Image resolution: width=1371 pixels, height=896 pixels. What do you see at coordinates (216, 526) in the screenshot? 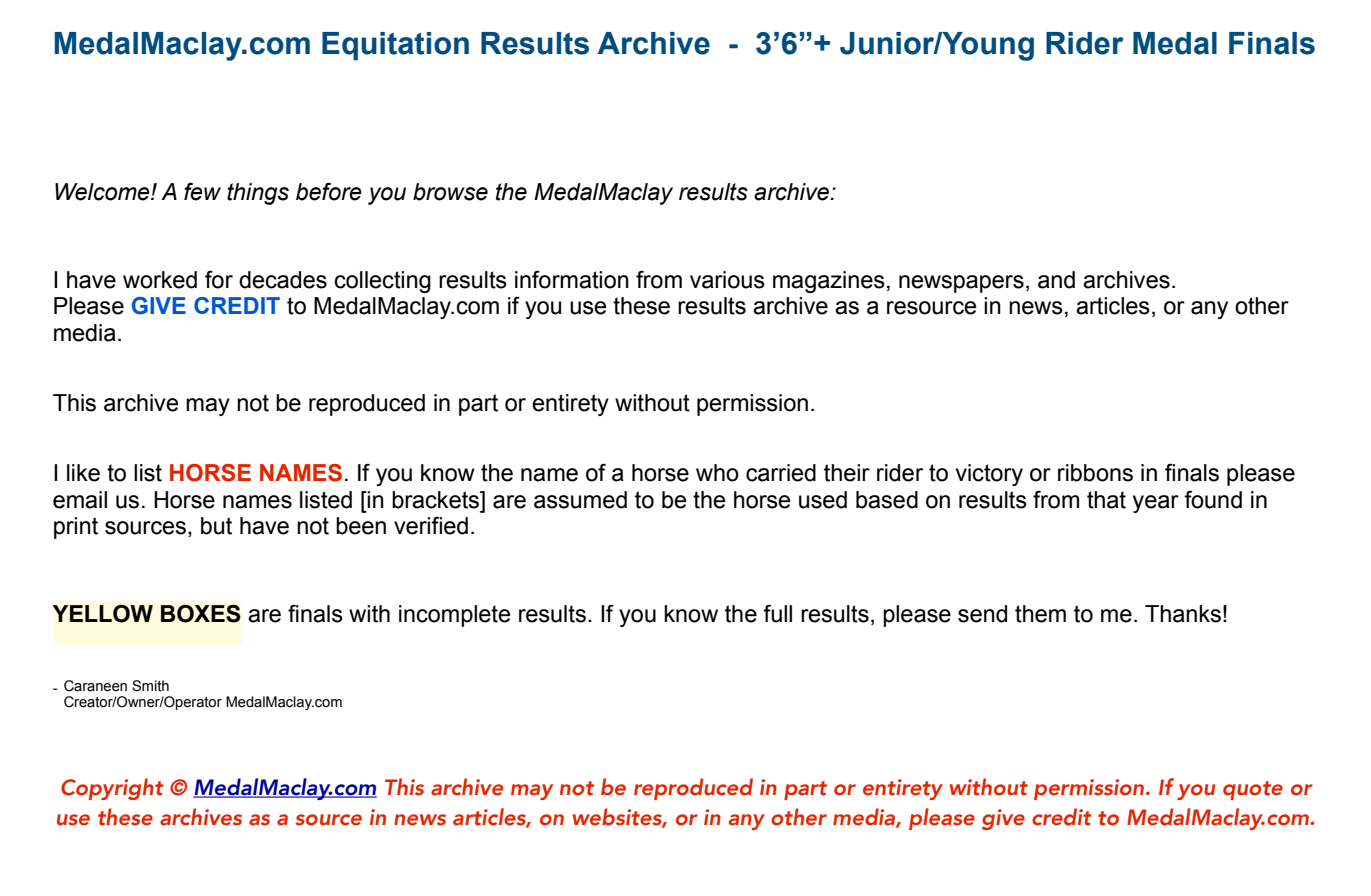
I see `but` at bounding box center [216, 526].
